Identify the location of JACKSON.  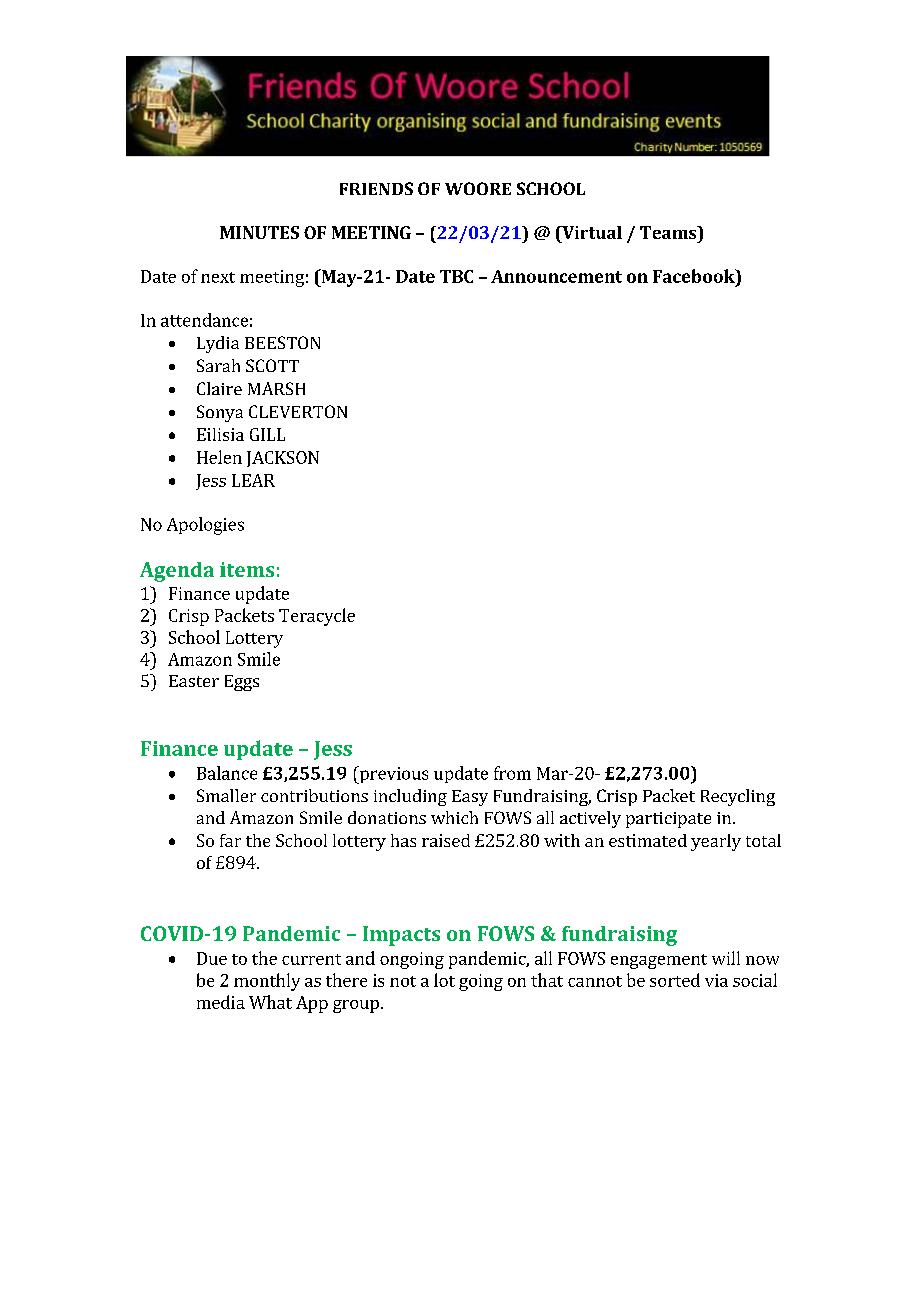
(283, 459).
